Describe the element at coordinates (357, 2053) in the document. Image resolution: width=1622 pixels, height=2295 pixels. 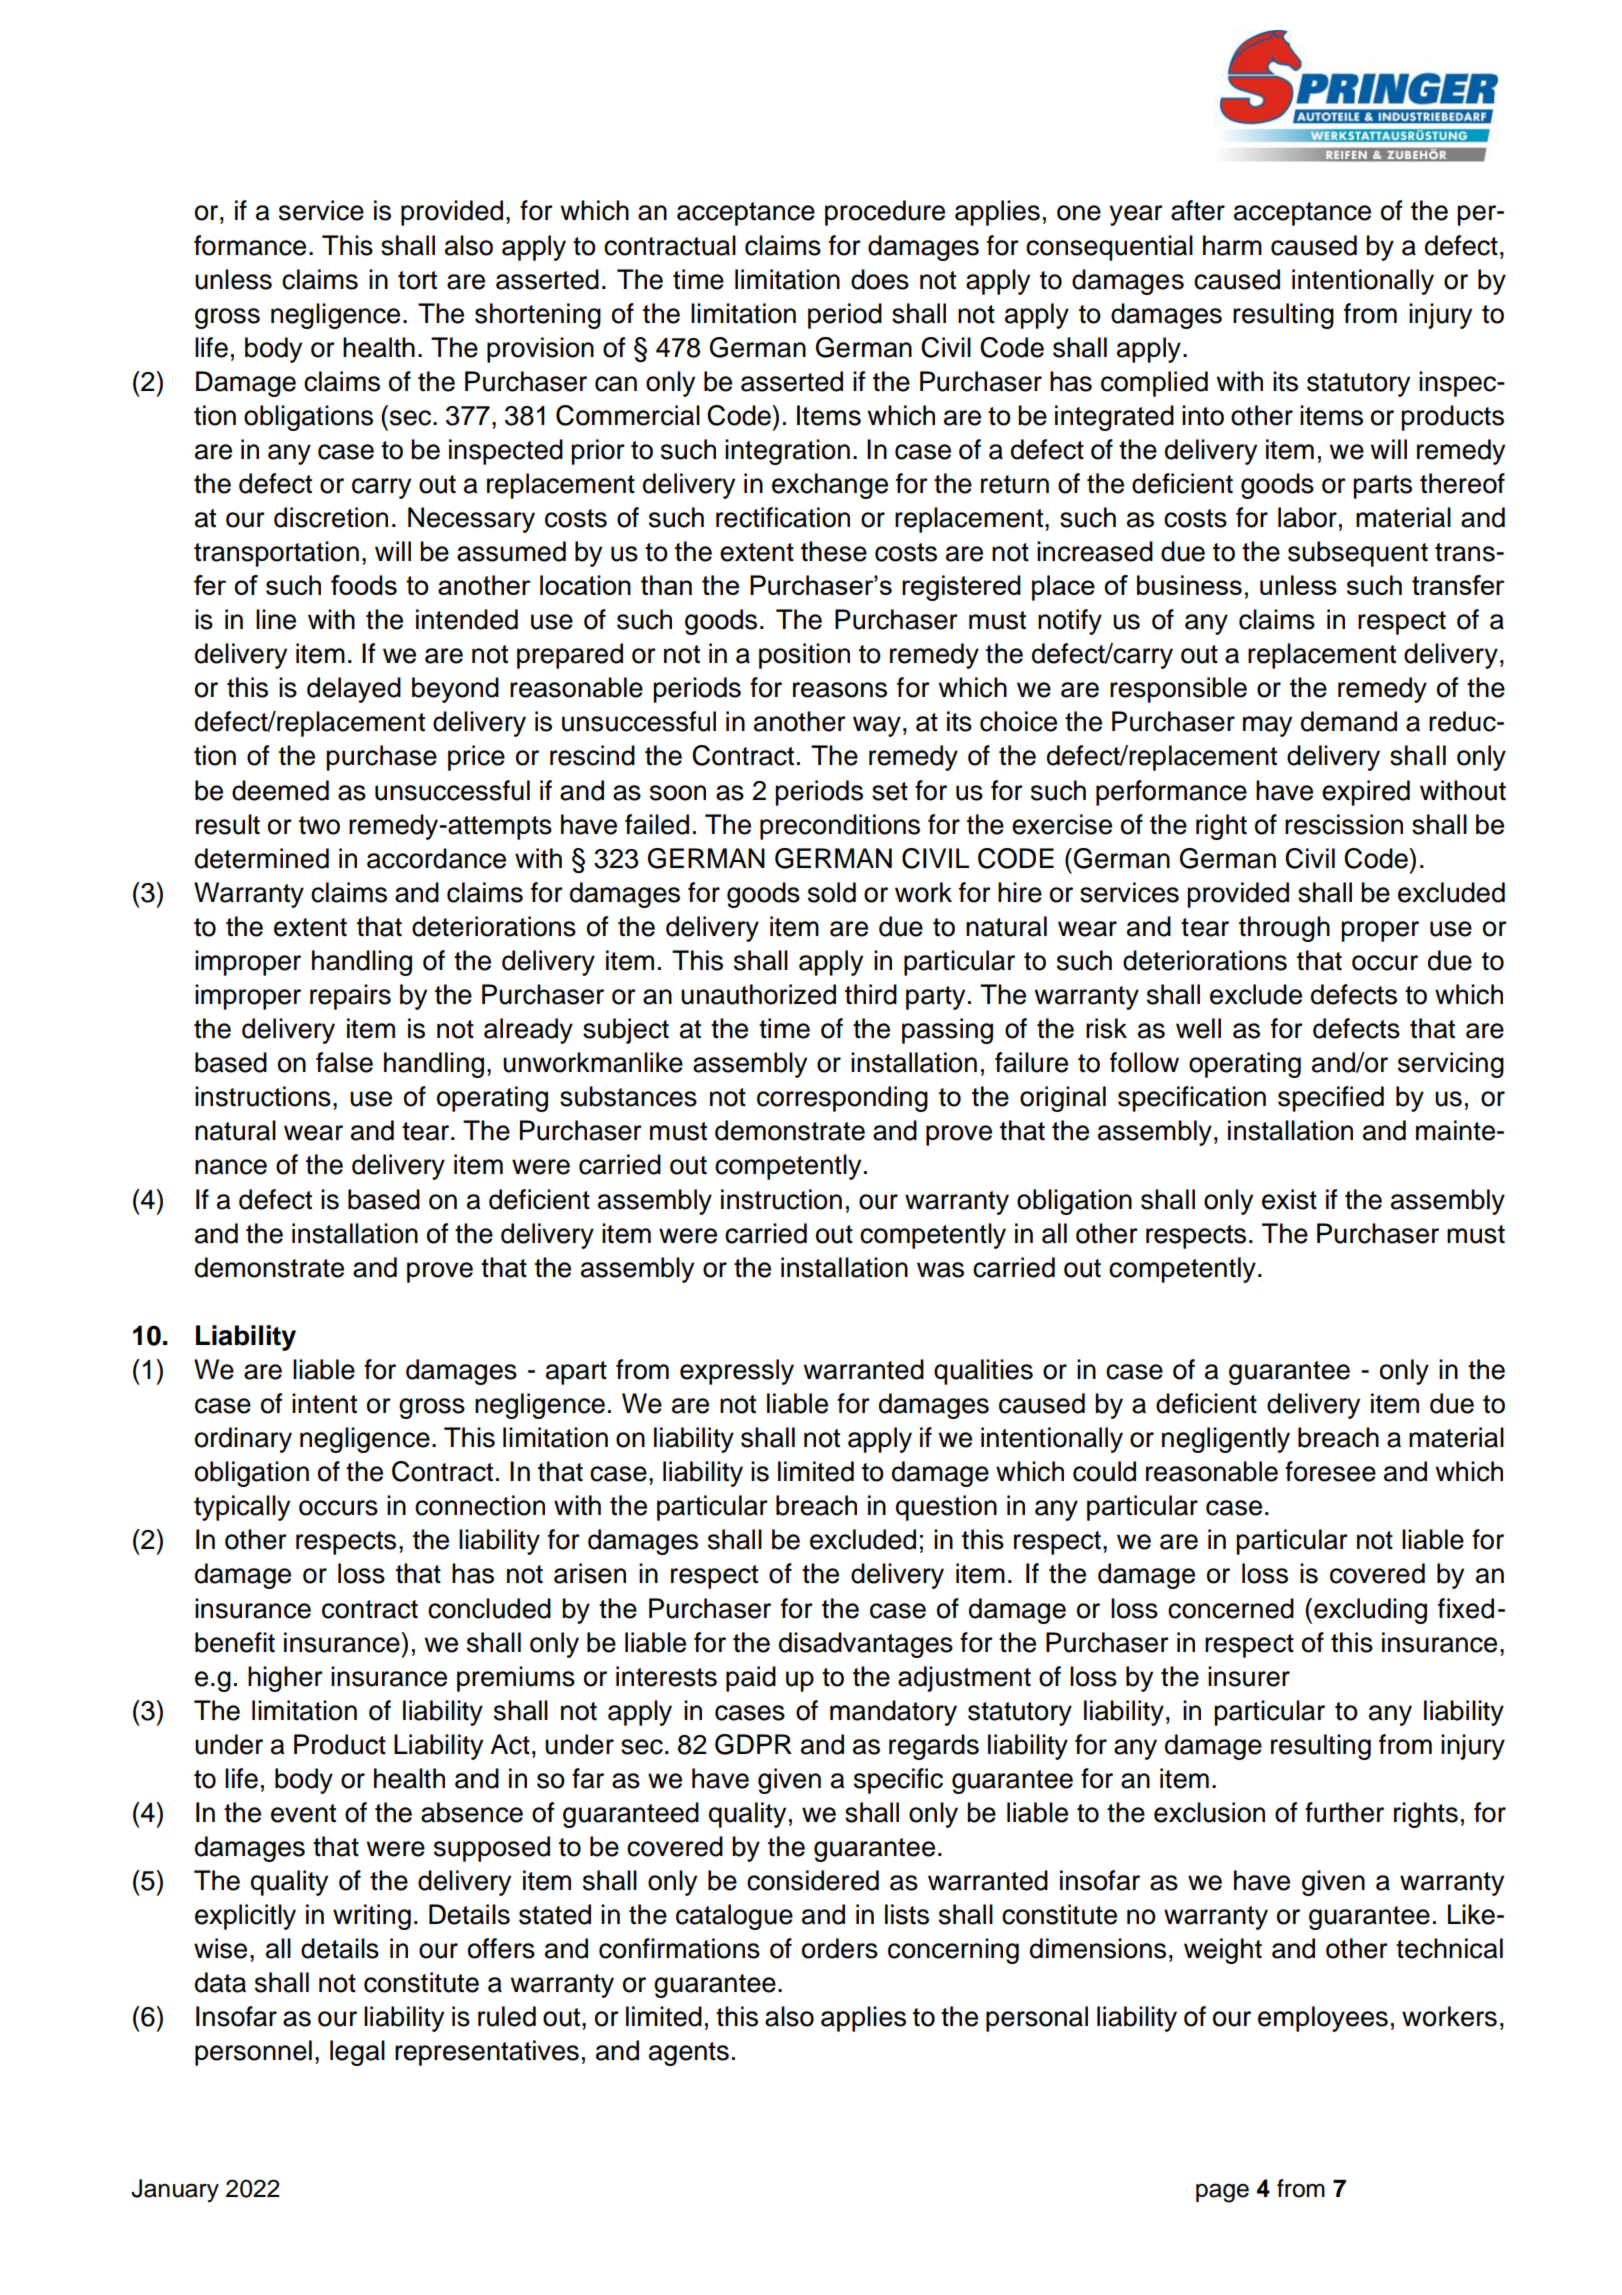
I see `legal` at that location.
